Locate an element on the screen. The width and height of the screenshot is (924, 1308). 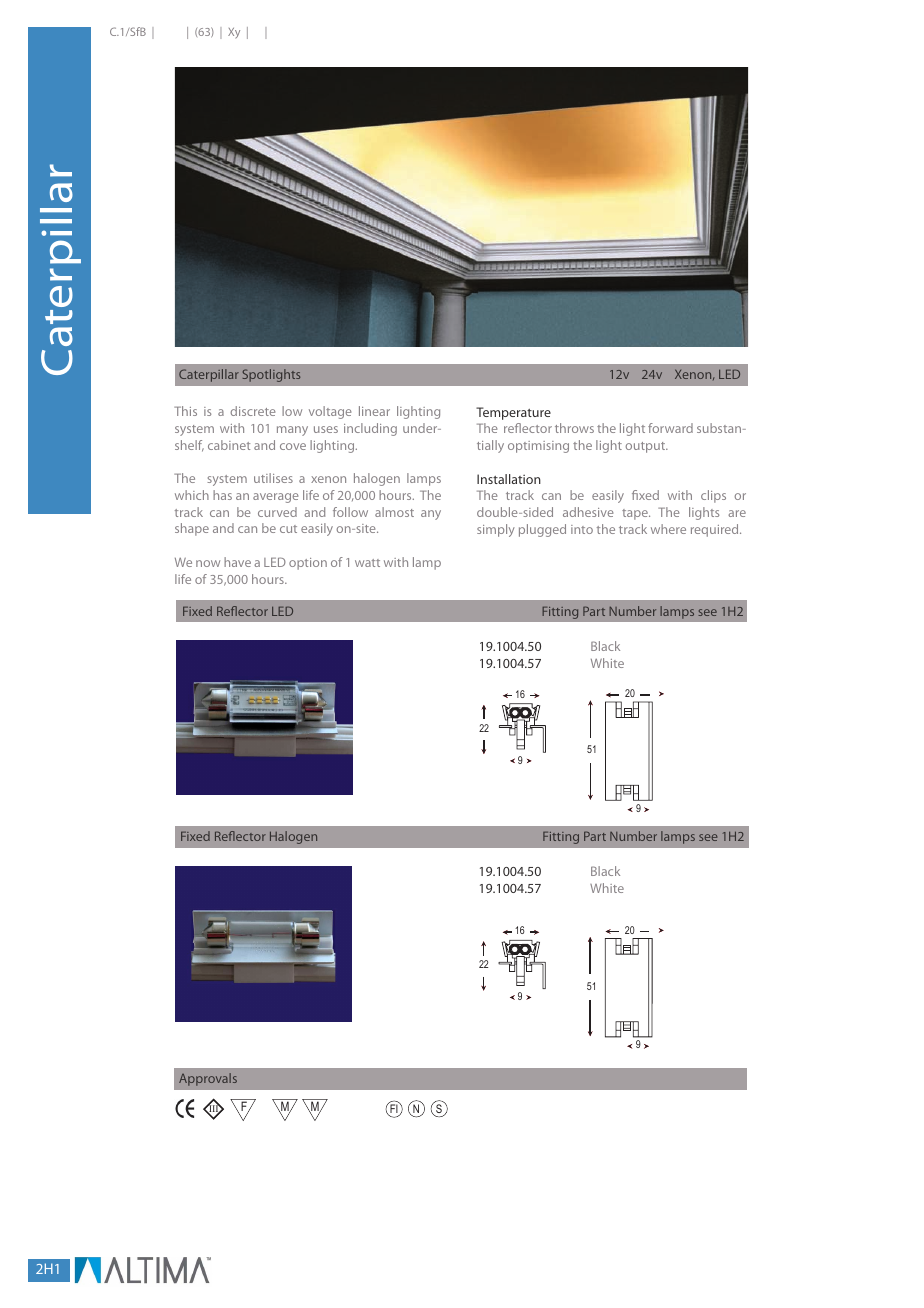
Approvals is located at coordinates (208, 1079).
